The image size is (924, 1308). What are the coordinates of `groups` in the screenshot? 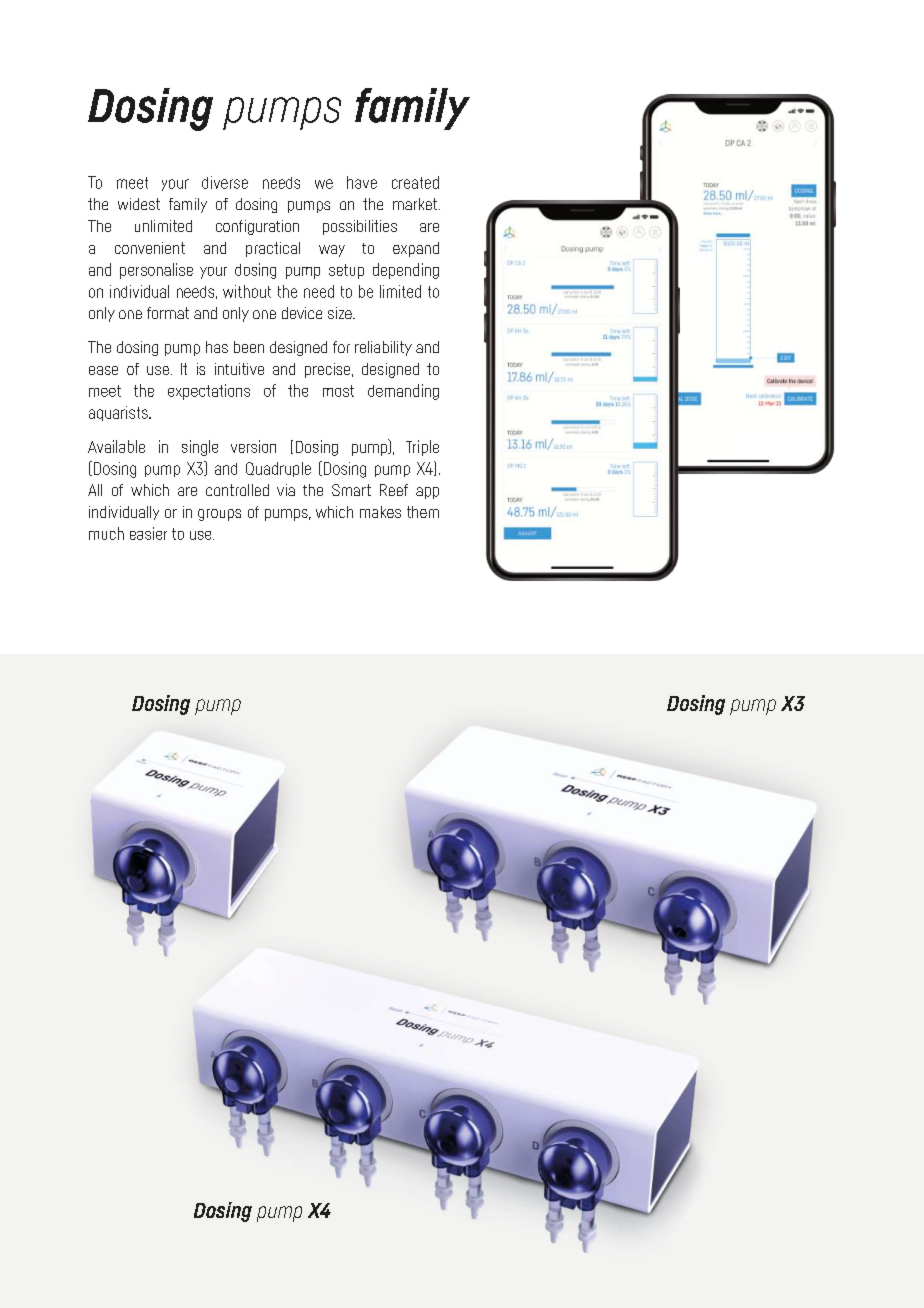 It's located at (219, 515).
